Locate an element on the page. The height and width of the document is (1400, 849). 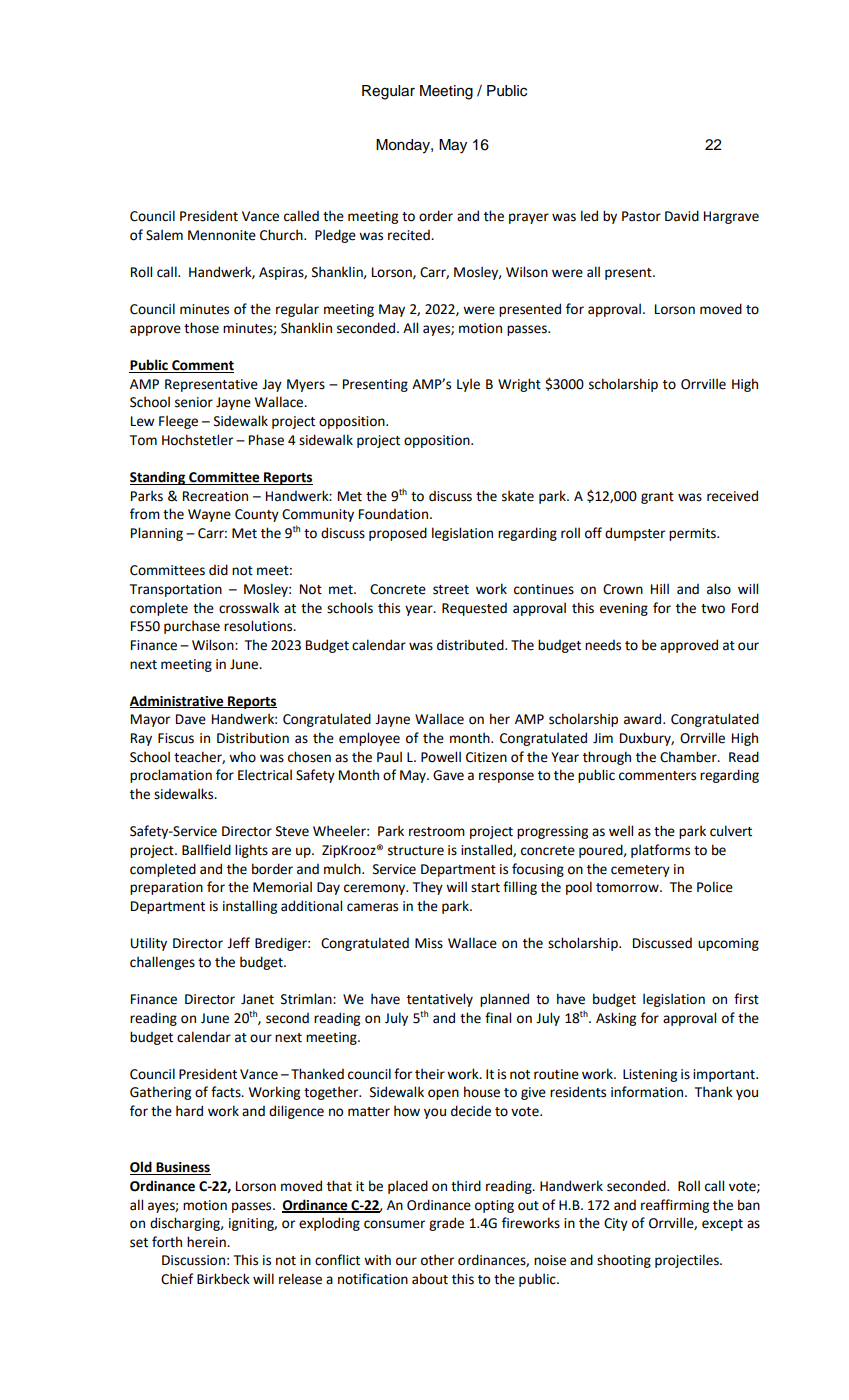
herein is located at coordinates (207, 1242).
